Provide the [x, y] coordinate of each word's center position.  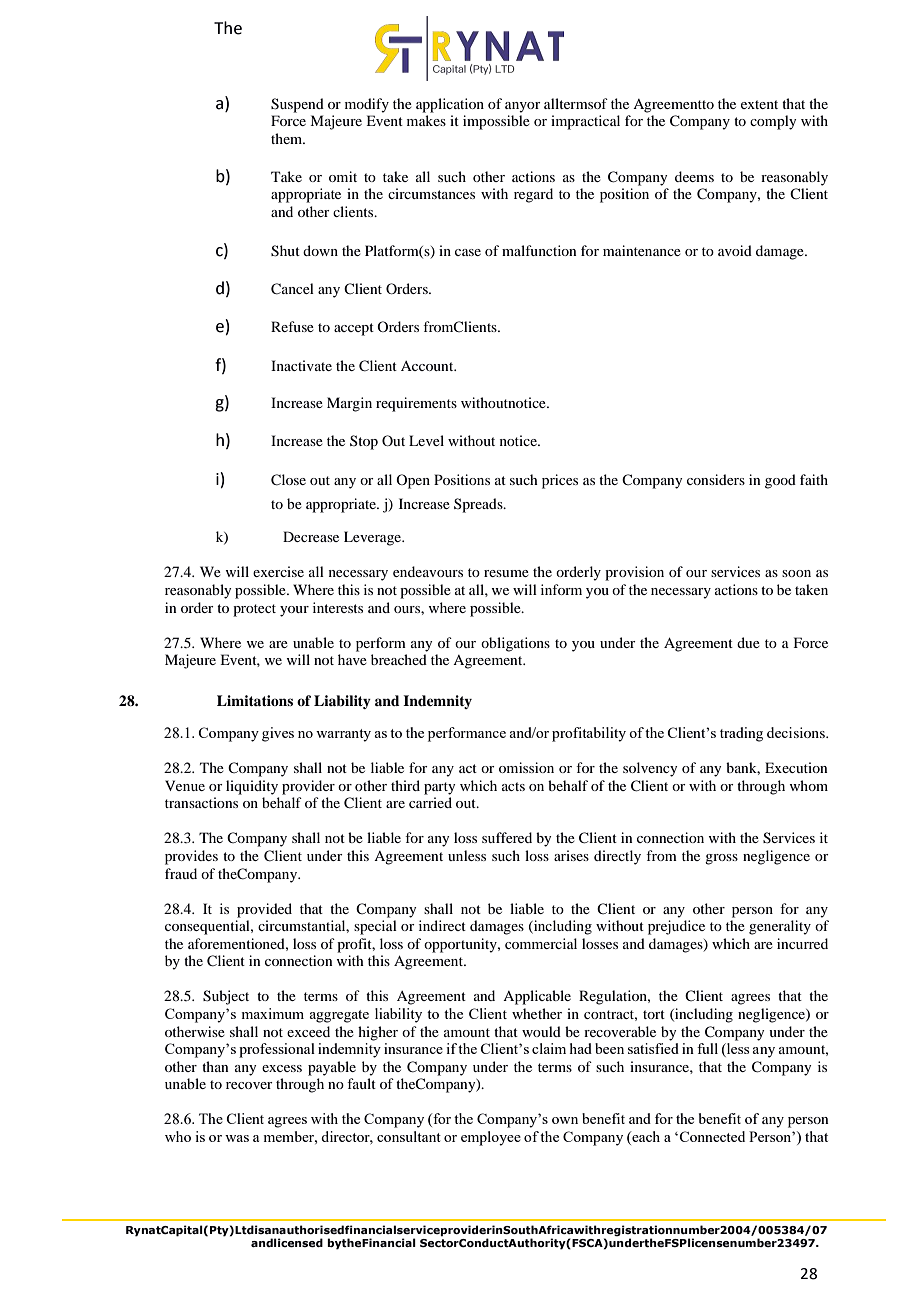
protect [254, 610]
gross [721, 859]
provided [264, 910]
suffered [507, 837]
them [288, 138]
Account [428, 366]
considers [716, 479]
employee [491, 1138]
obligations [515, 644]
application [450, 105]
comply [773, 122]
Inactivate [301, 365]
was [237, 1138]
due [748, 642]
